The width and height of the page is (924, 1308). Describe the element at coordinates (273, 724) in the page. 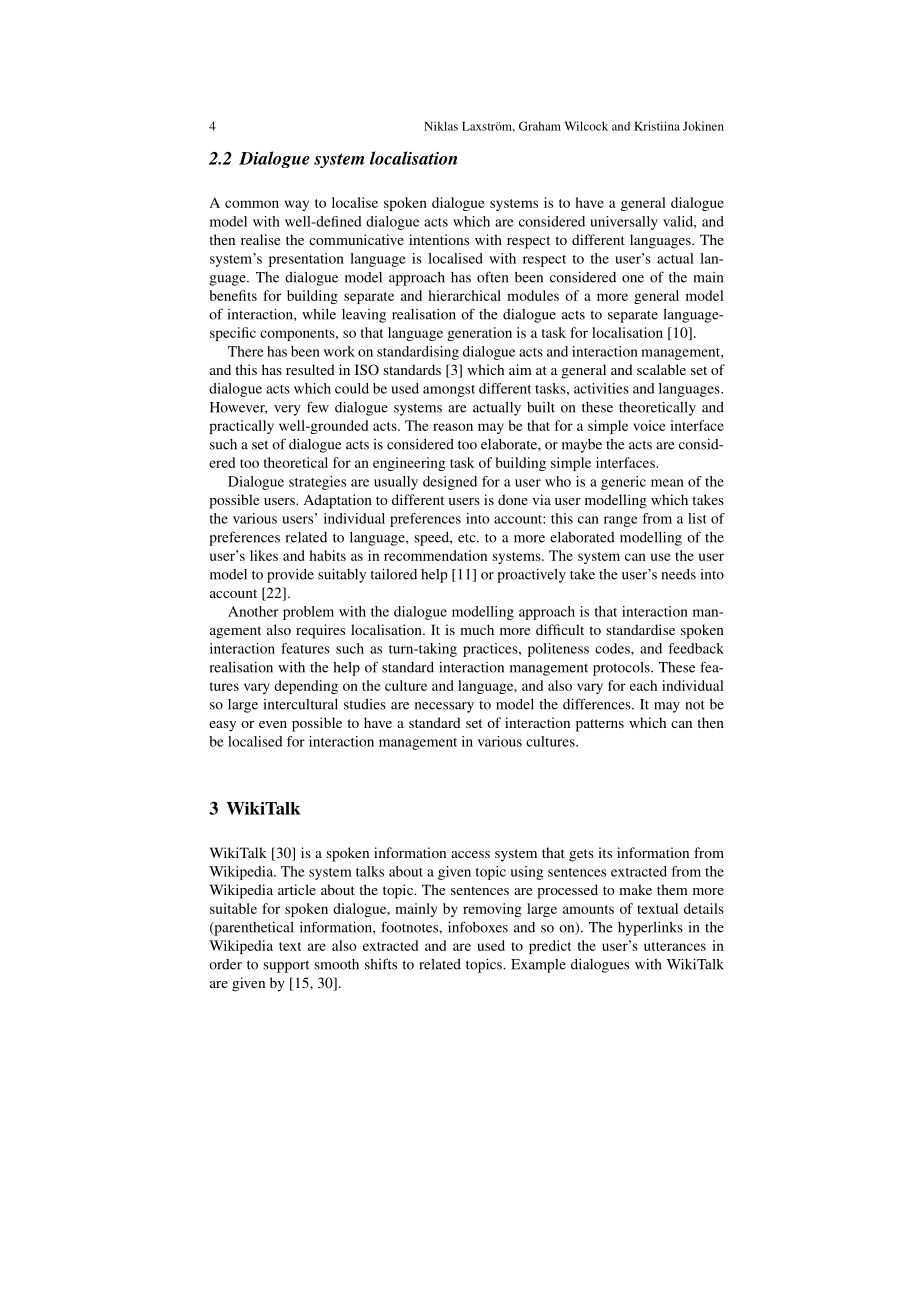

I see `even` at that location.
